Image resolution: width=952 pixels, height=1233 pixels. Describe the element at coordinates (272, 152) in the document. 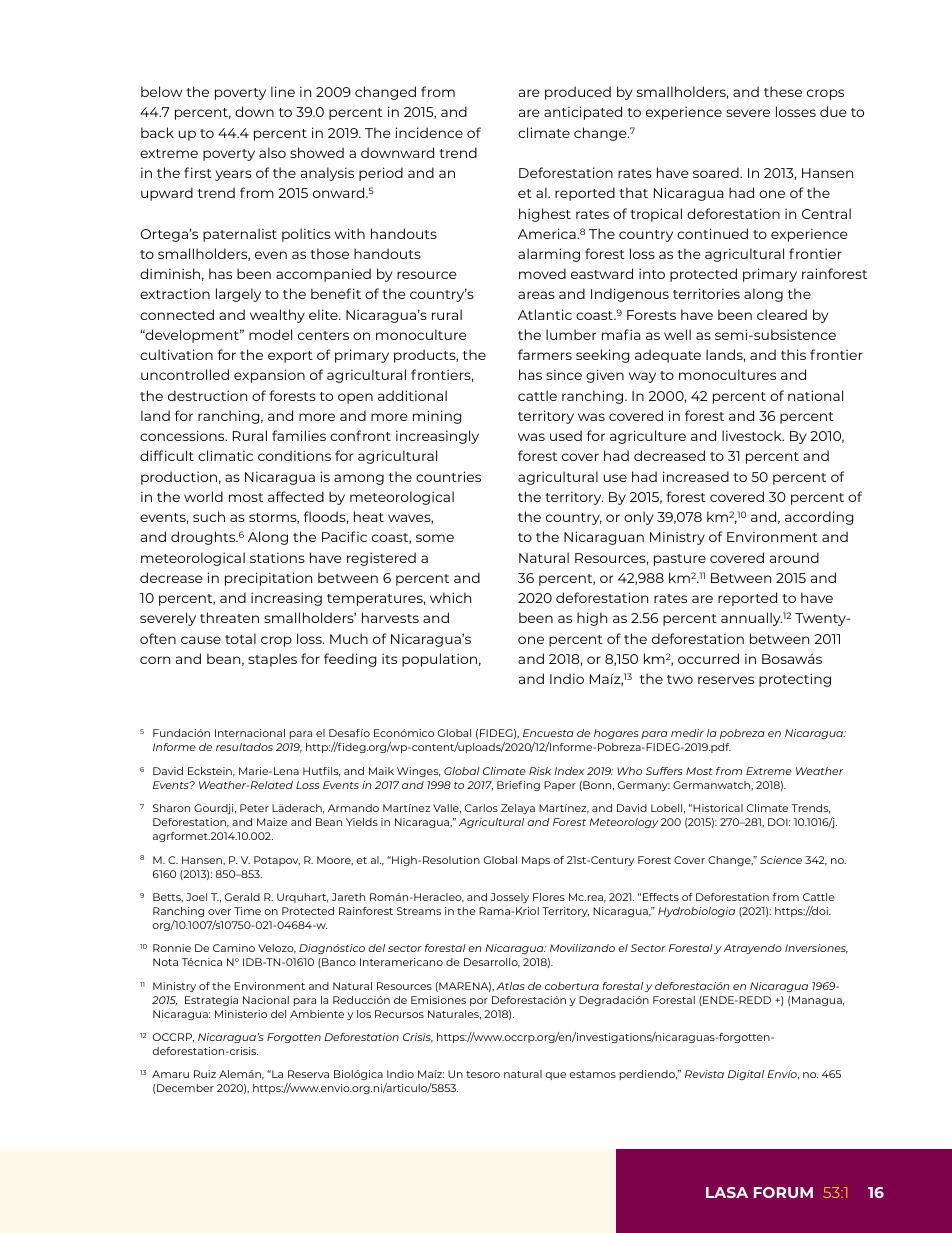

I see `also` at that location.
